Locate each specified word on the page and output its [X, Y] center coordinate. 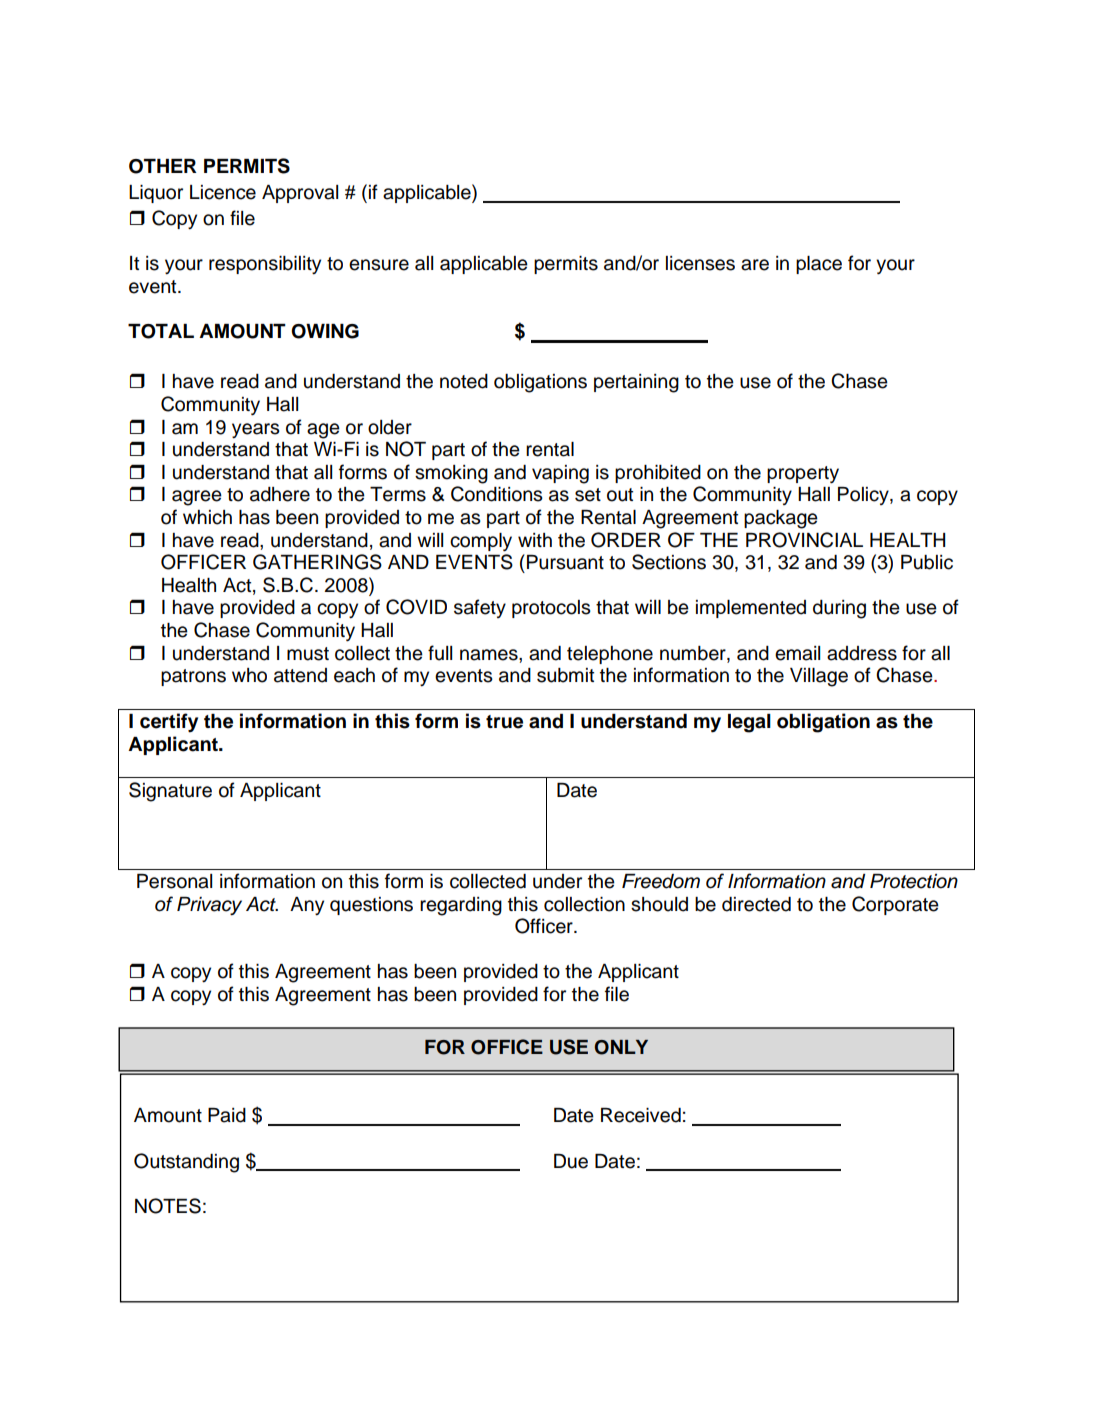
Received [641, 1115]
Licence [223, 192]
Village [819, 677]
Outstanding [186, 1163]
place [819, 265]
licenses [700, 263]
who [249, 675]
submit [565, 675]
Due [571, 1161]
